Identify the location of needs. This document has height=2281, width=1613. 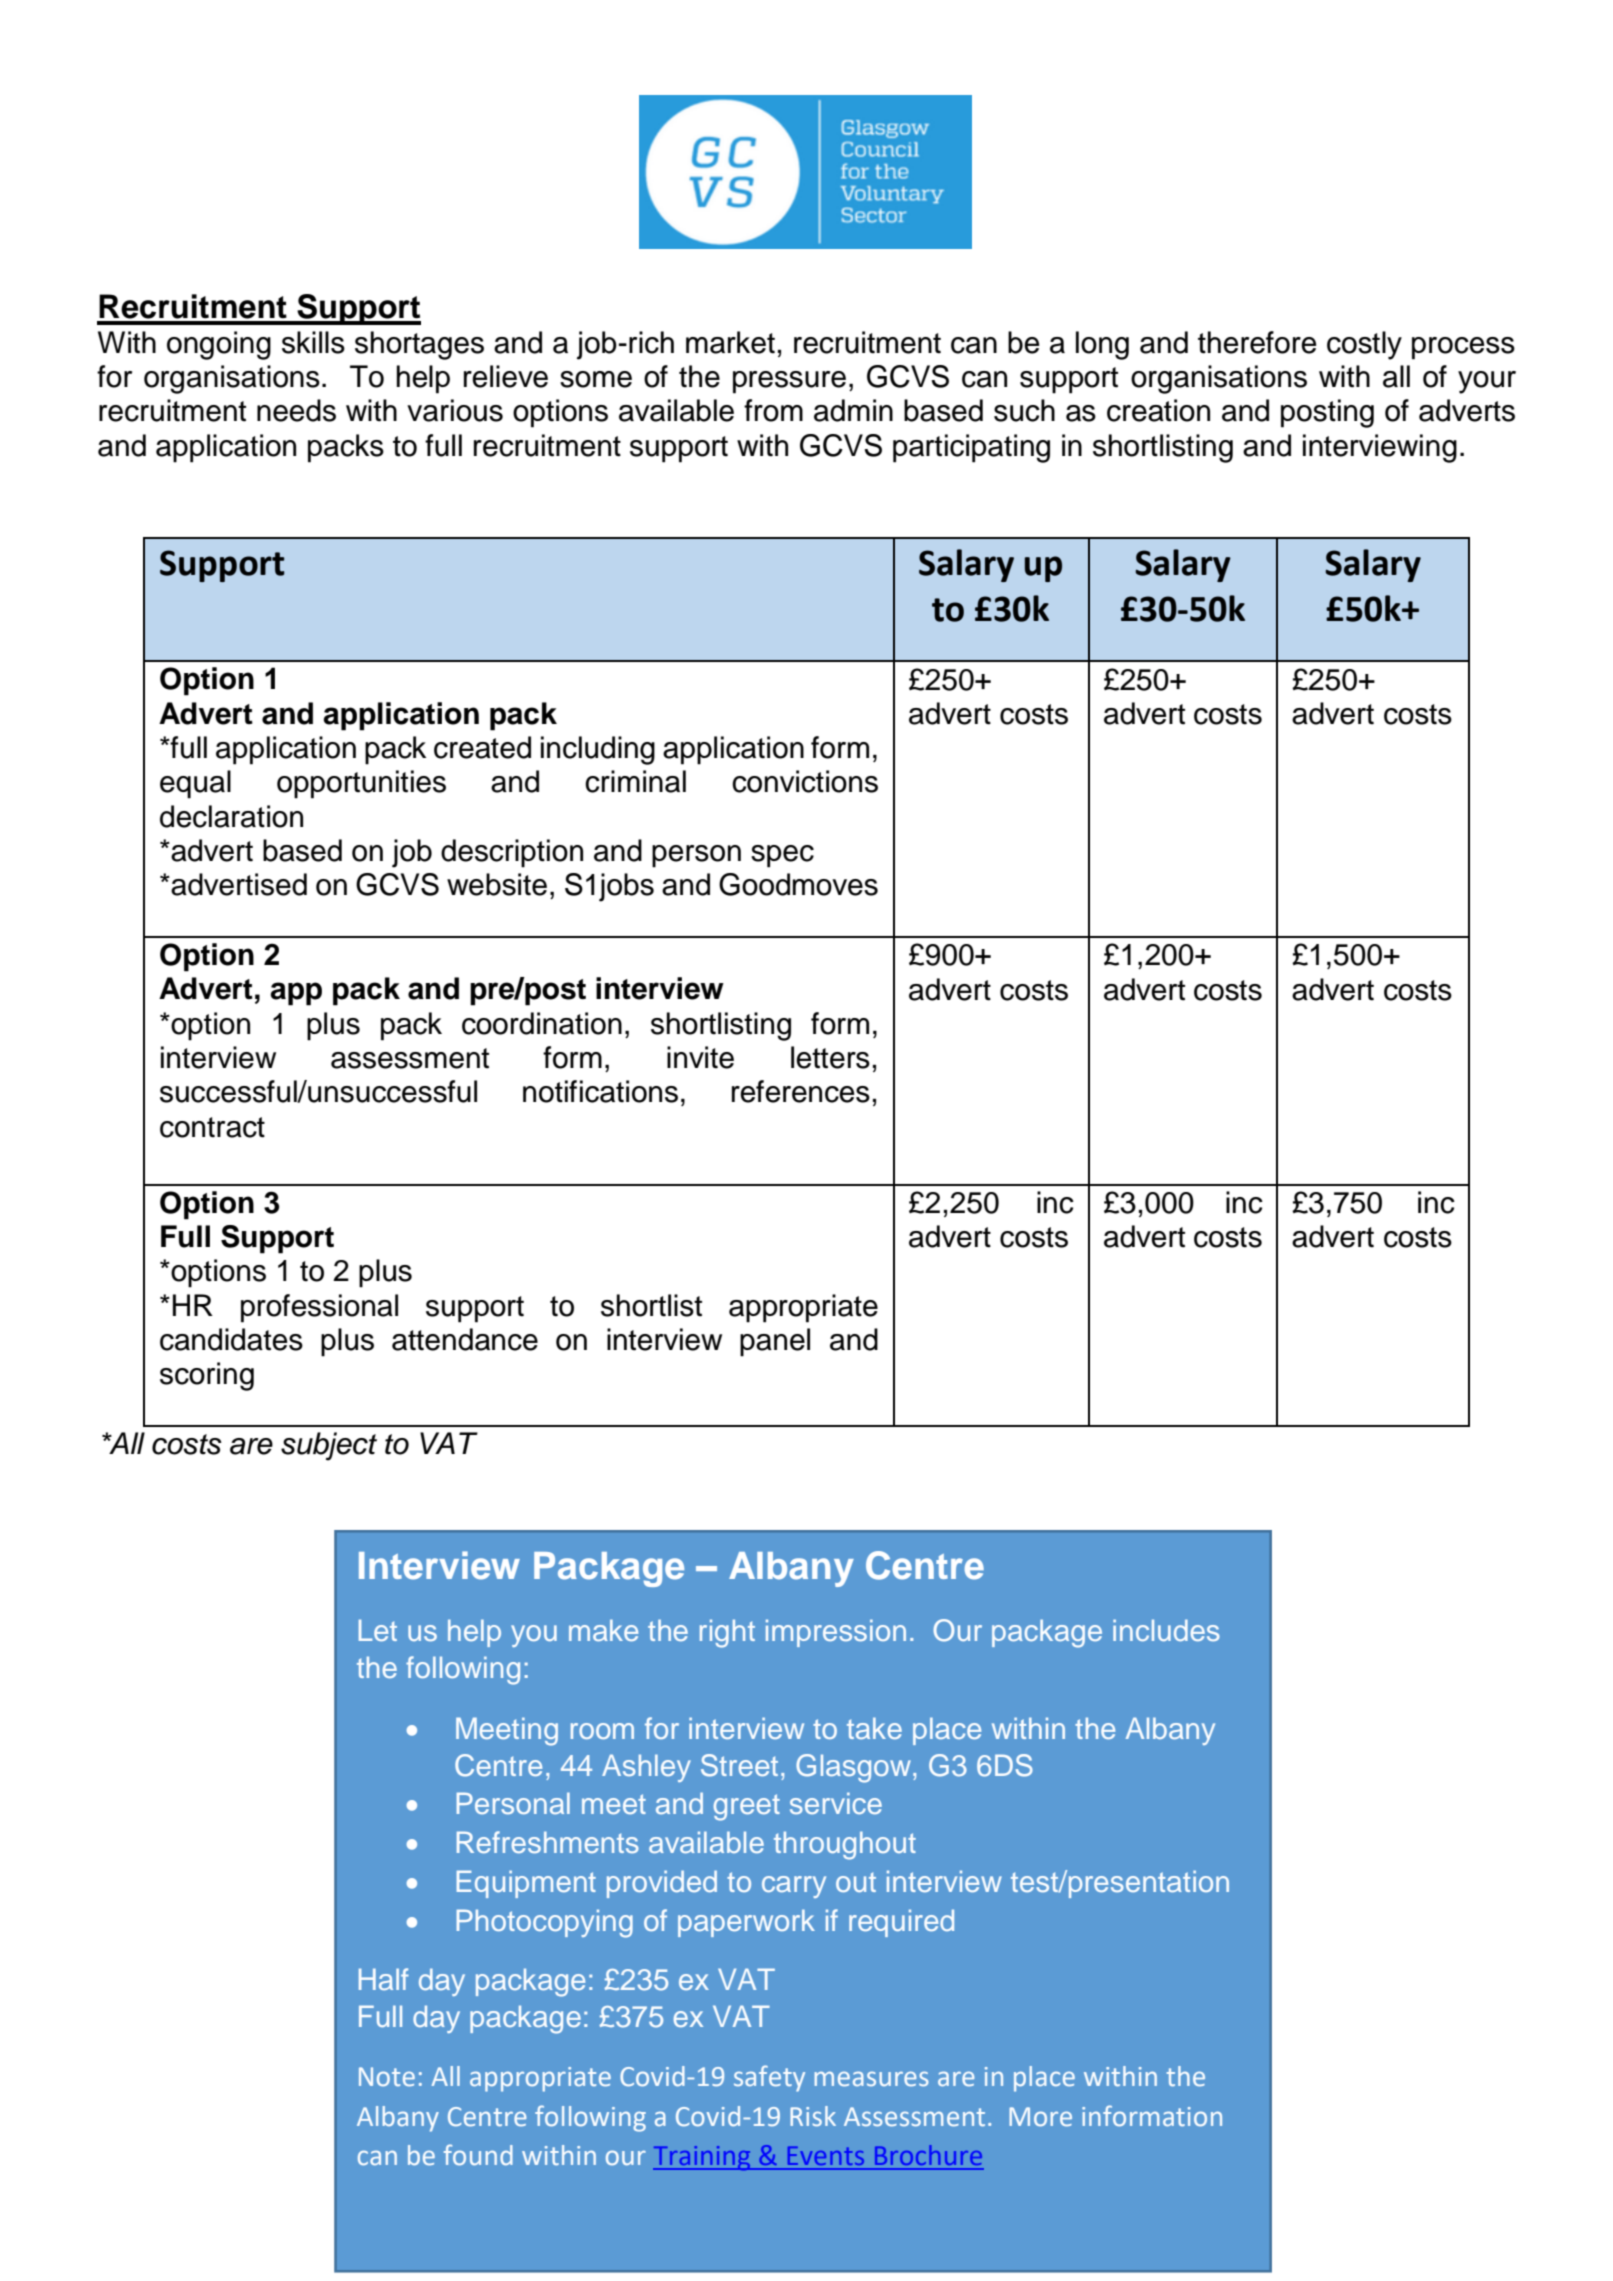
(296, 410).
